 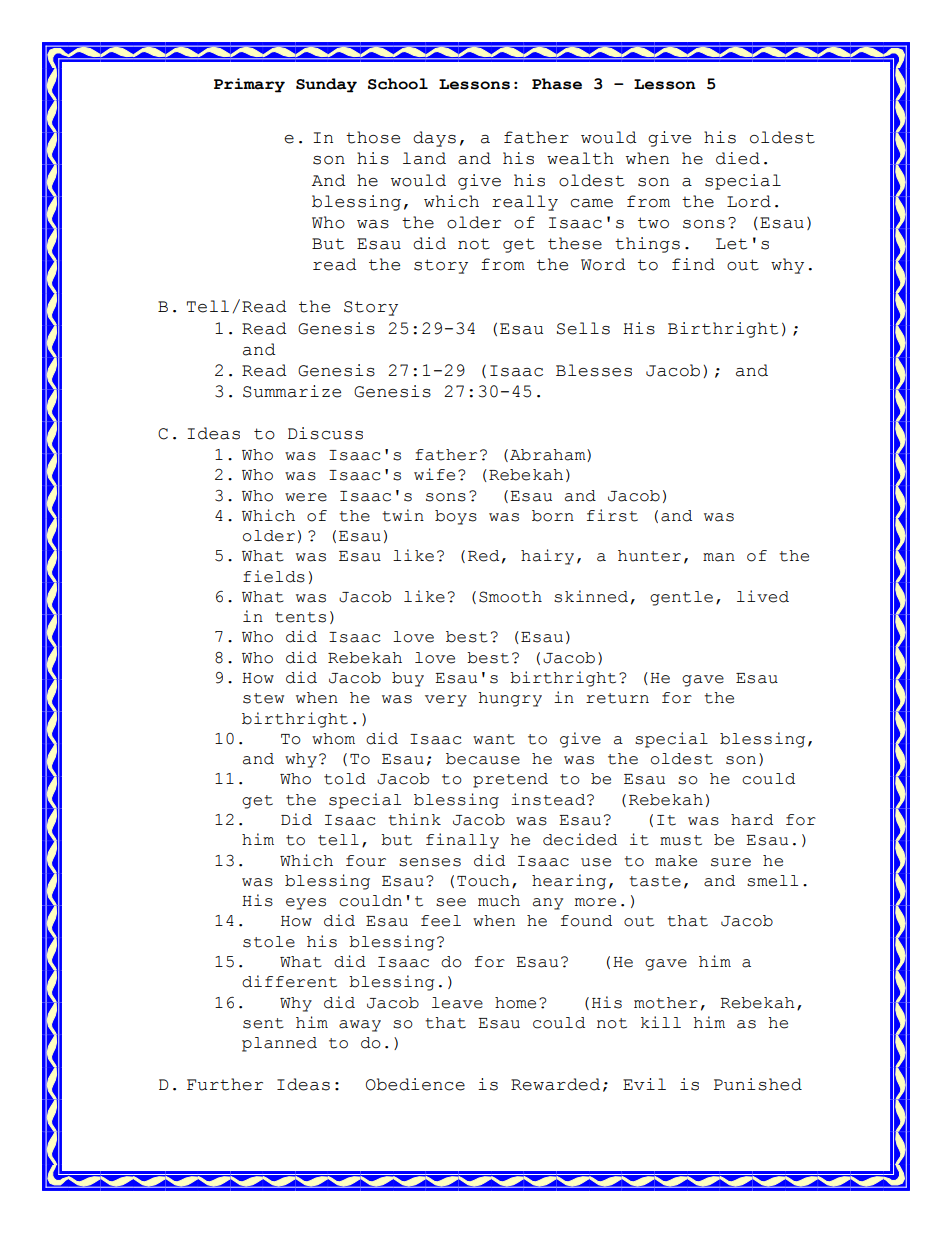 I want to click on died, so click(x=738, y=158).
